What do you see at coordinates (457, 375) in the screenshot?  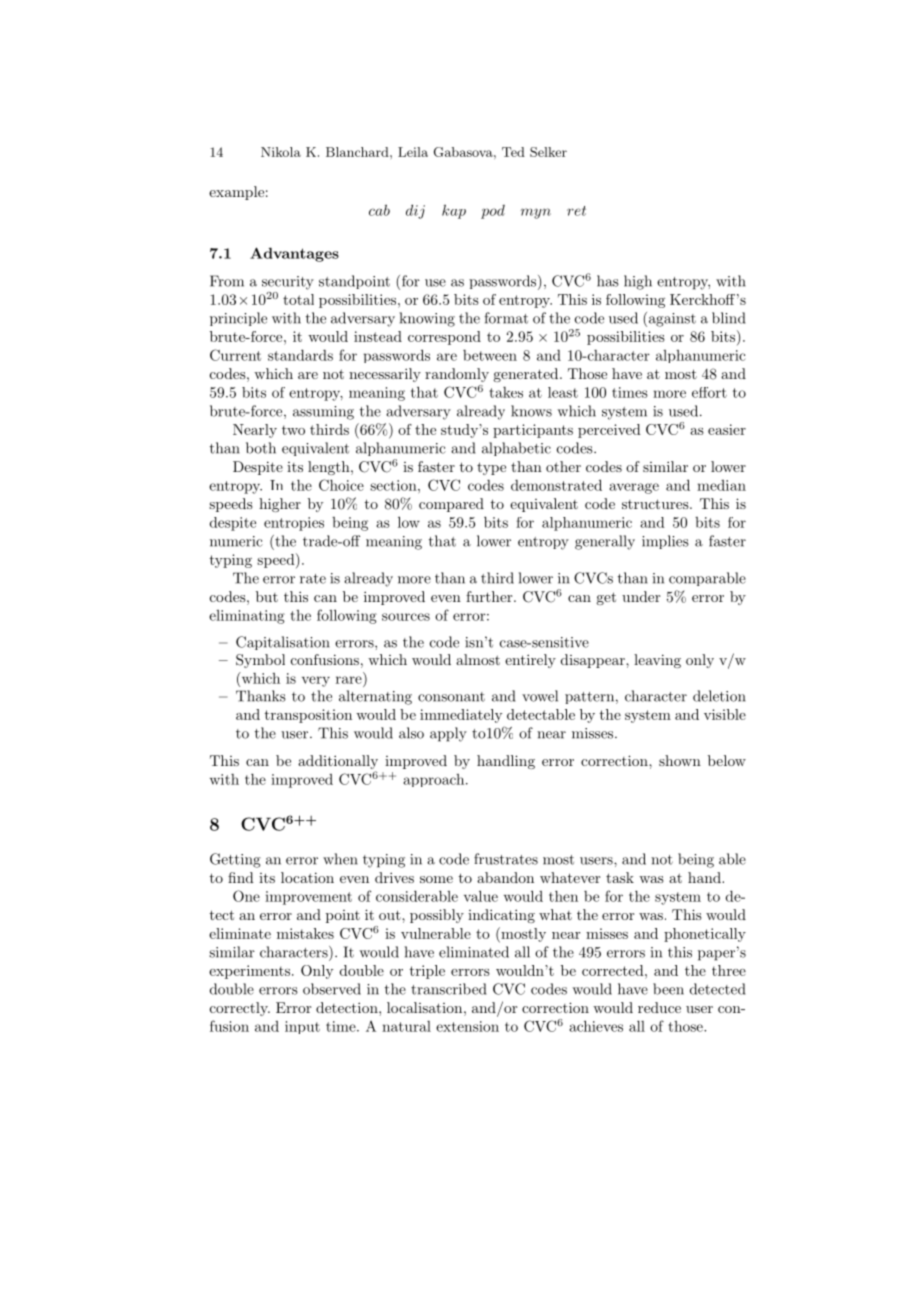 I see `randomly` at bounding box center [457, 375].
